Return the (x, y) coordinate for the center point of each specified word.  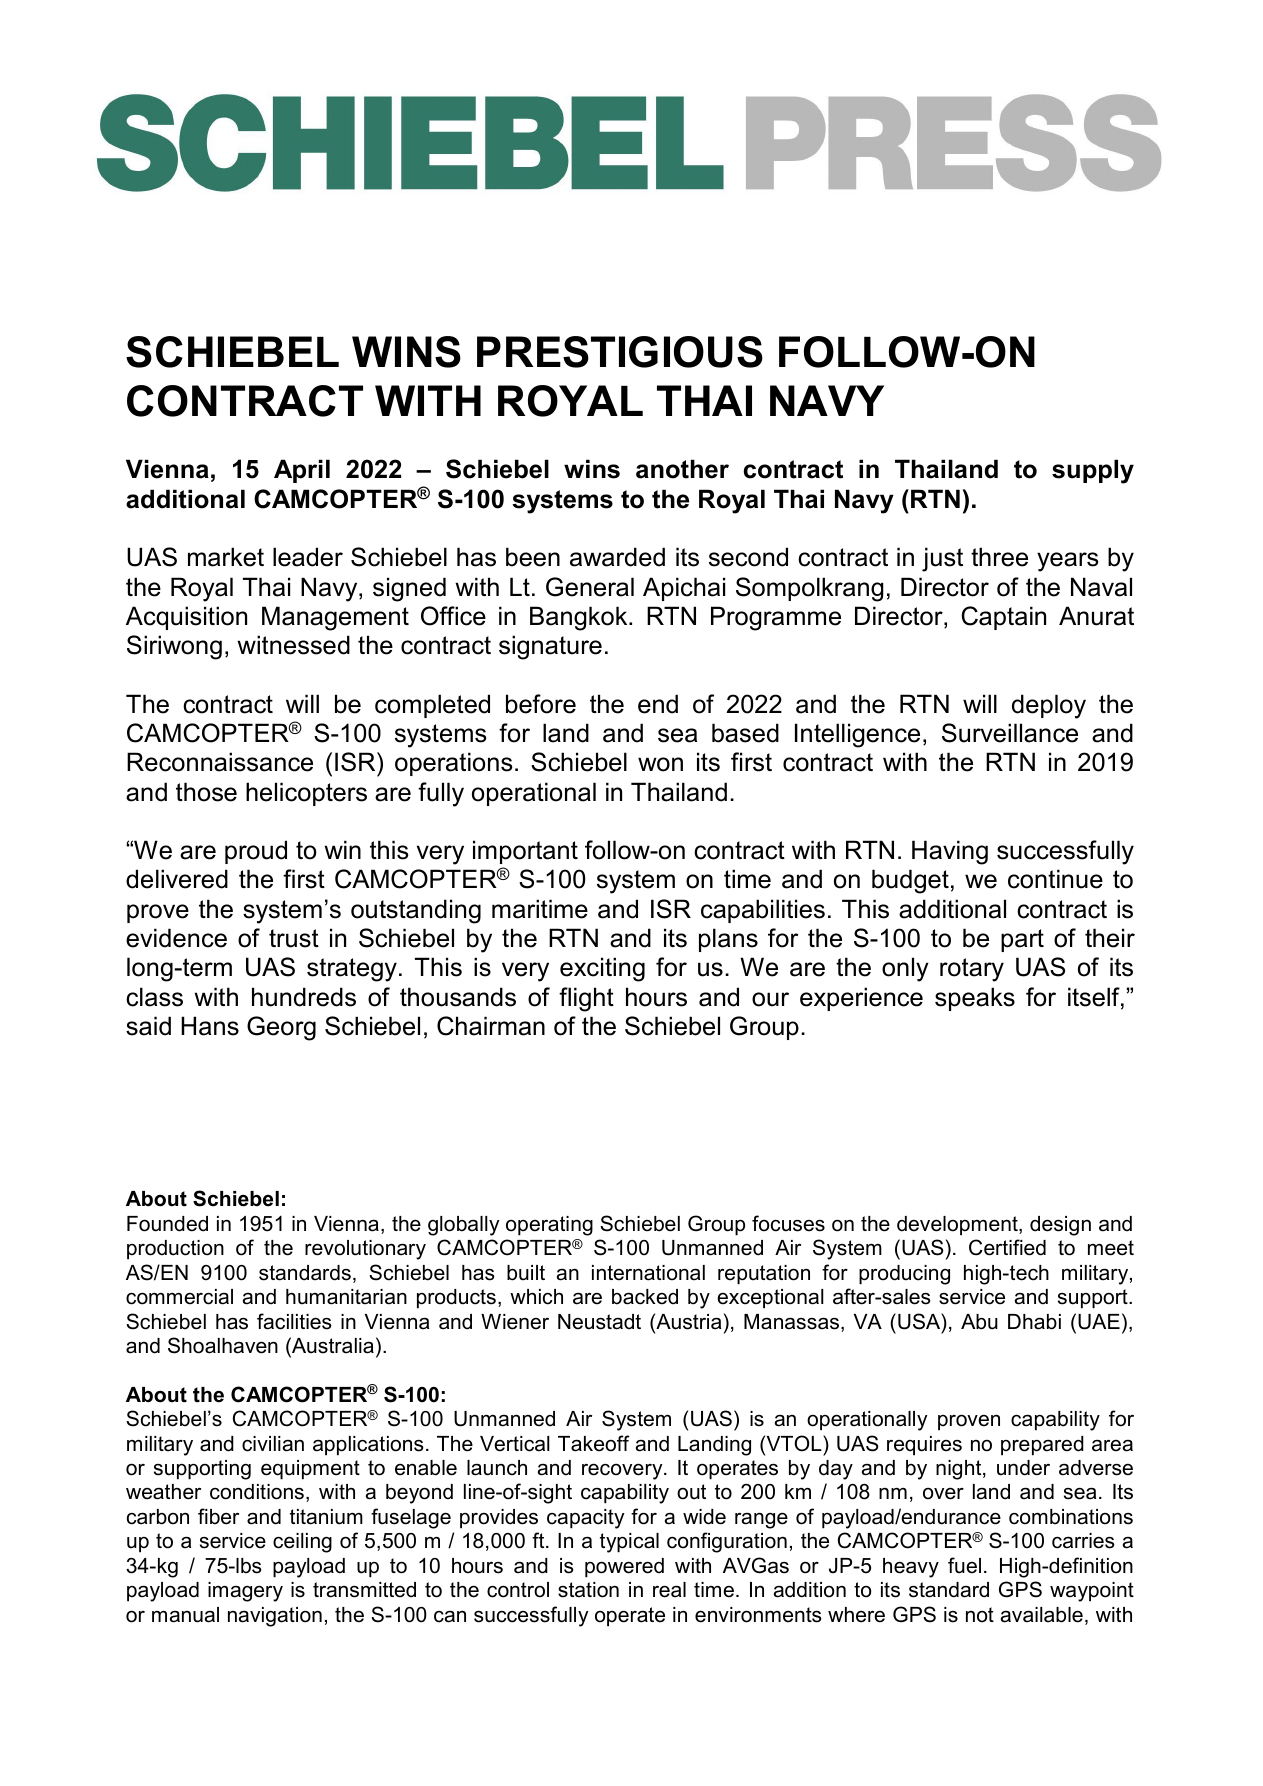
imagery (245, 1592)
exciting (602, 969)
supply (1093, 471)
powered (624, 1568)
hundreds (304, 997)
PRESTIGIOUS (620, 352)
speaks (975, 999)
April (302, 471)
